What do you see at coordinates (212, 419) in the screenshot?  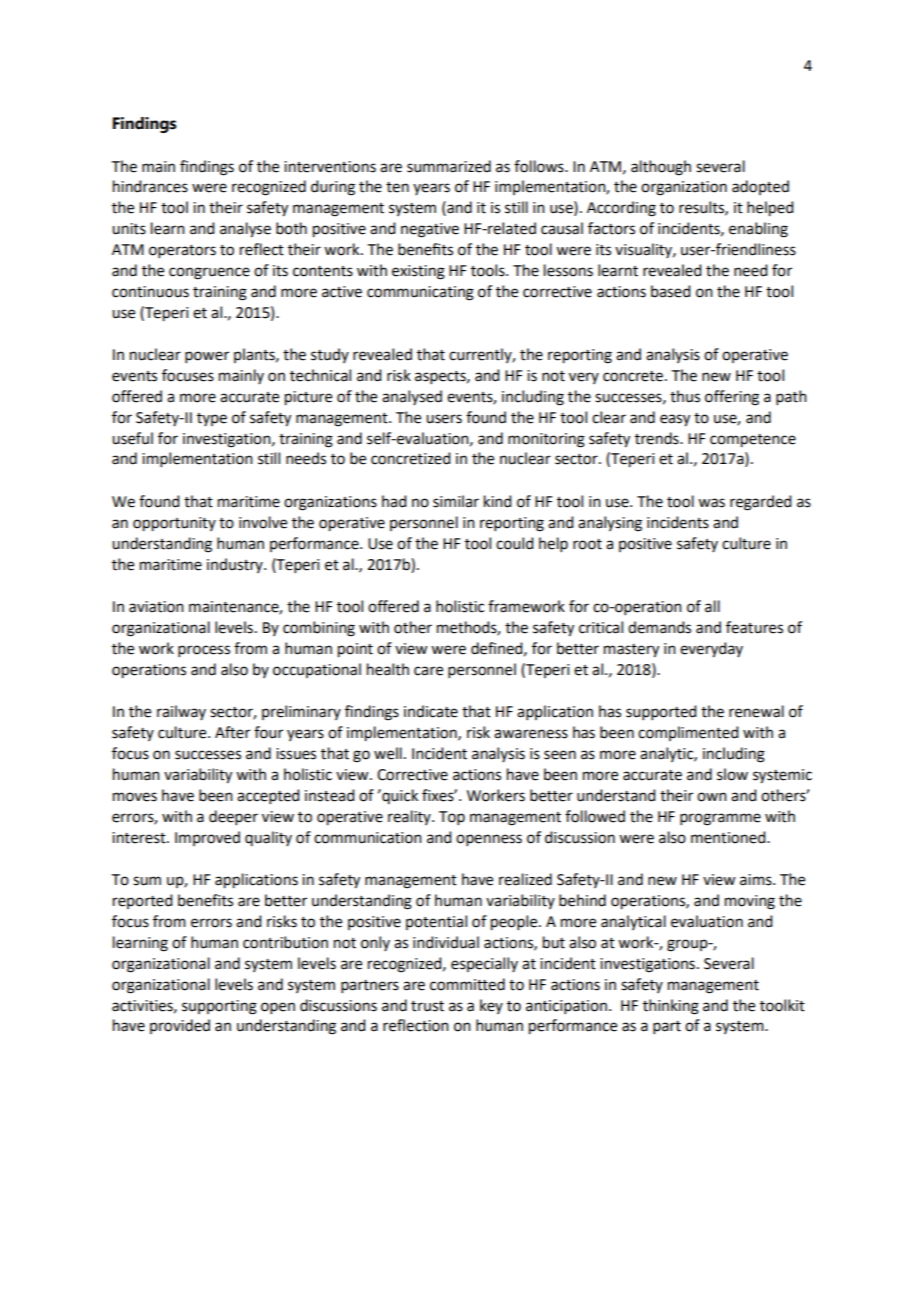 I see `type` at bounding box center [212, 419].
